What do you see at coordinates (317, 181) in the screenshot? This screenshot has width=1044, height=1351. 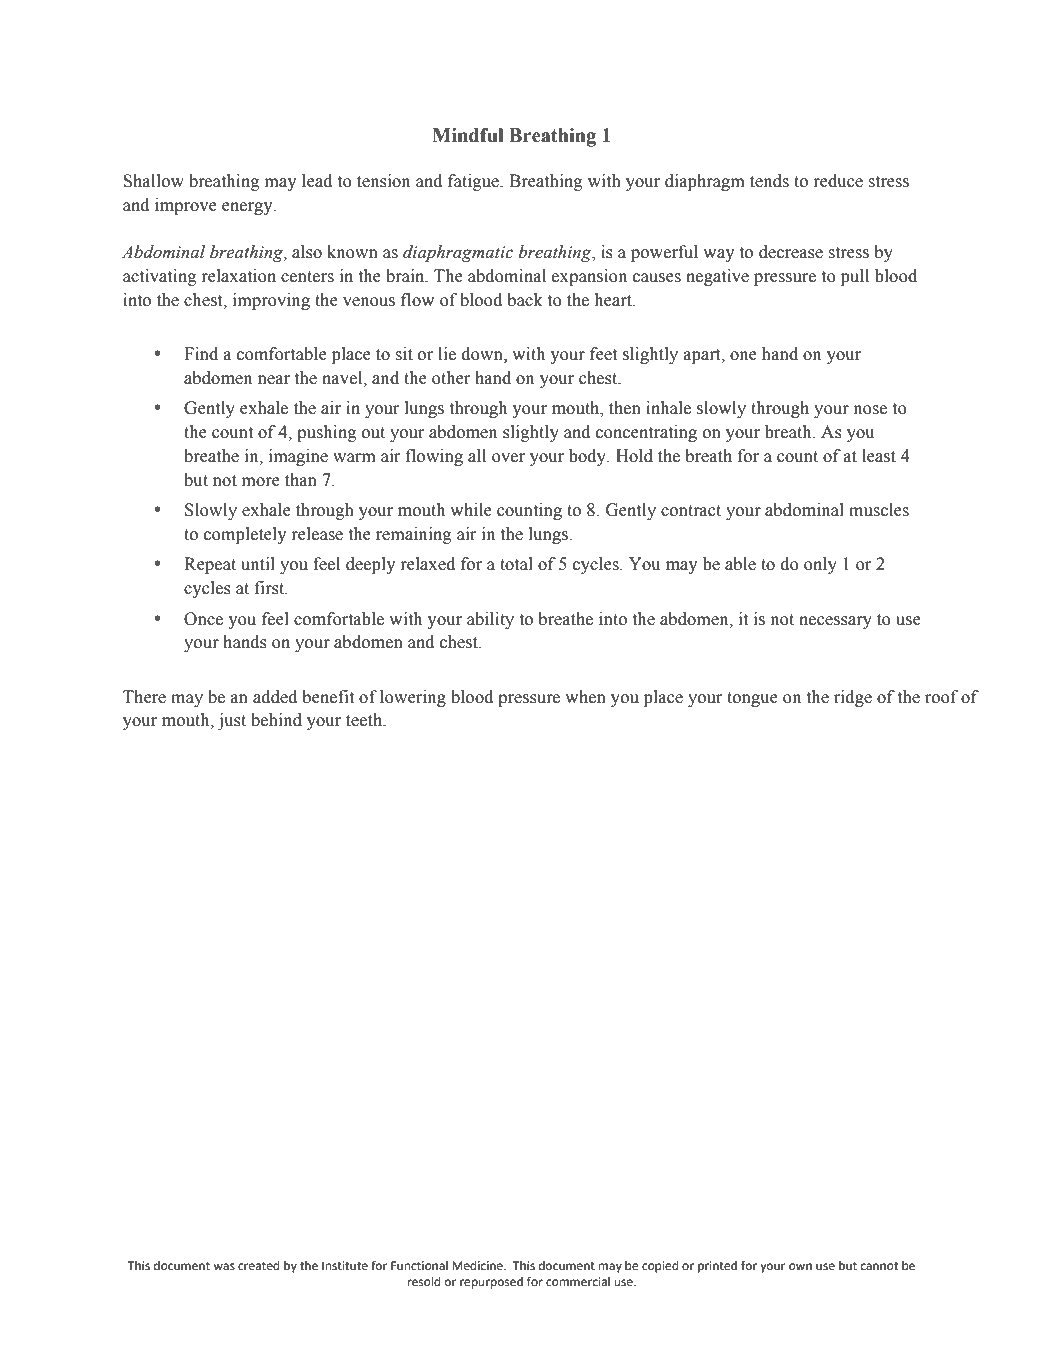 I see `lead` at bounding box center [317, 181].
